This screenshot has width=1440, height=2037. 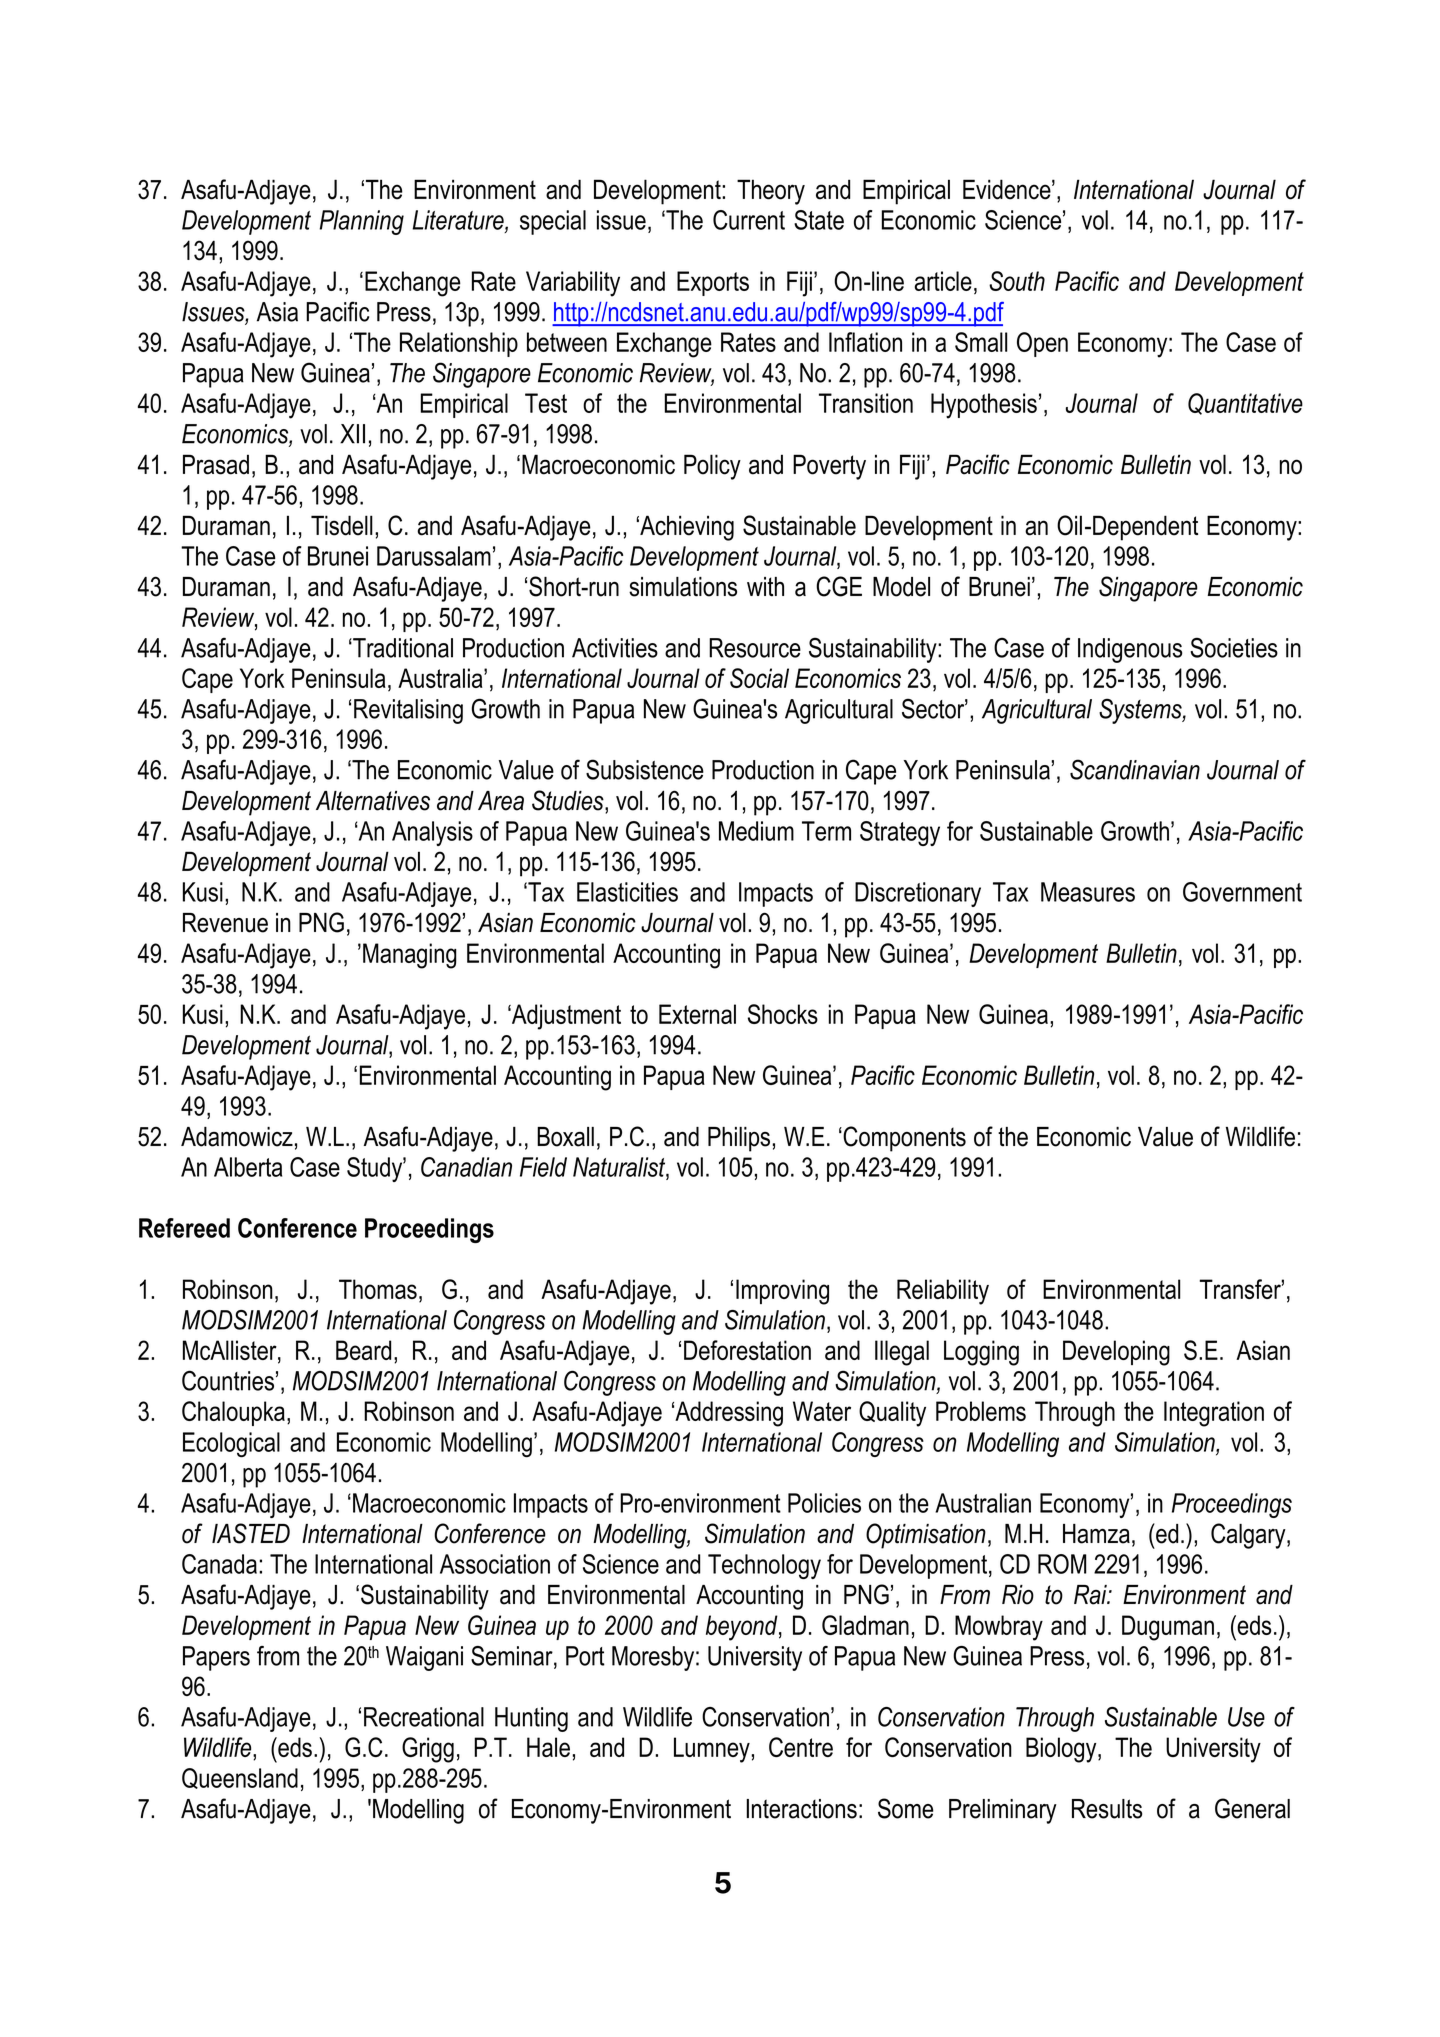 I want to click on Current, so click(x=749, y=220).
